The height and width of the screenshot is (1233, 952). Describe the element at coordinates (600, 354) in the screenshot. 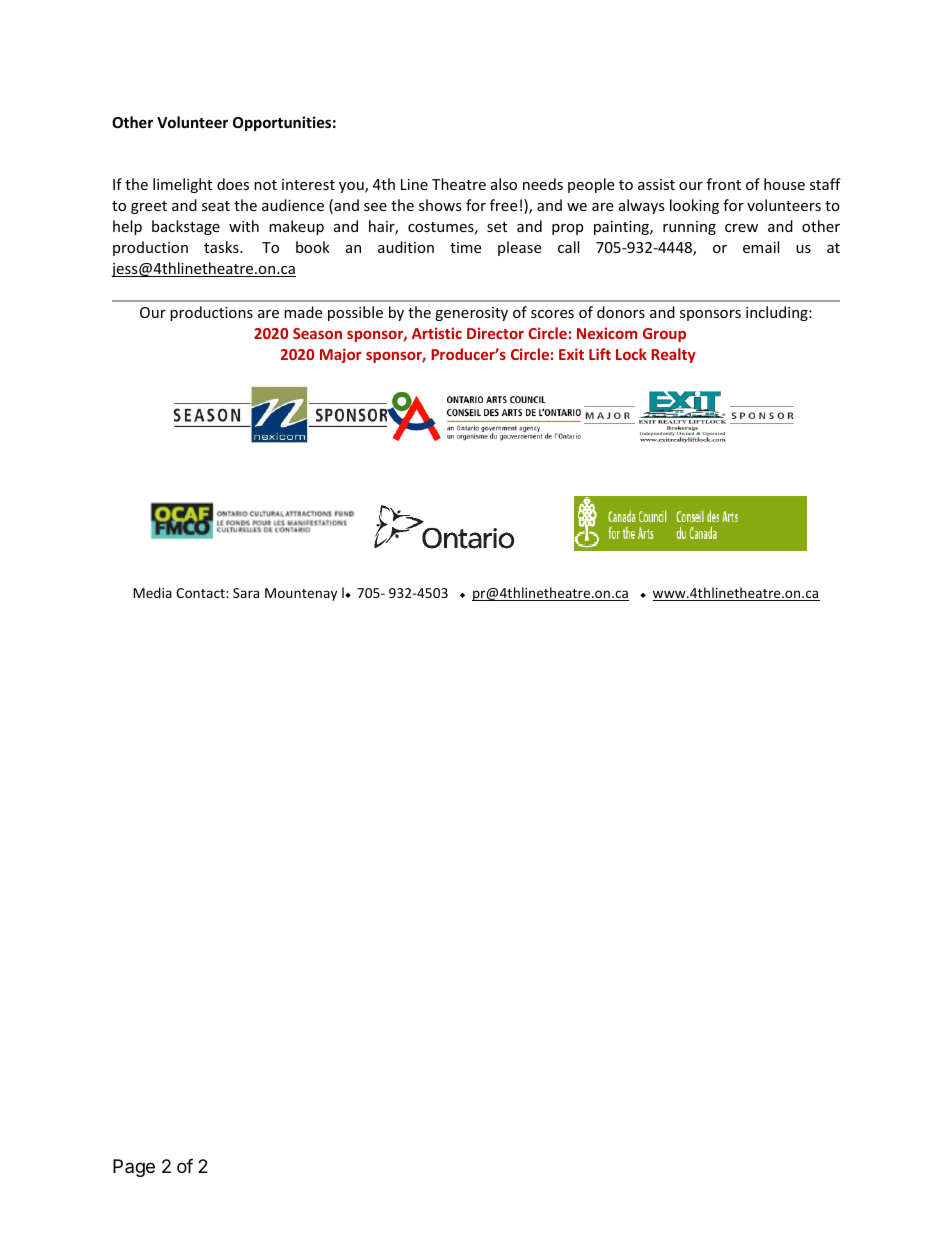

I see `Lift` at that location.
